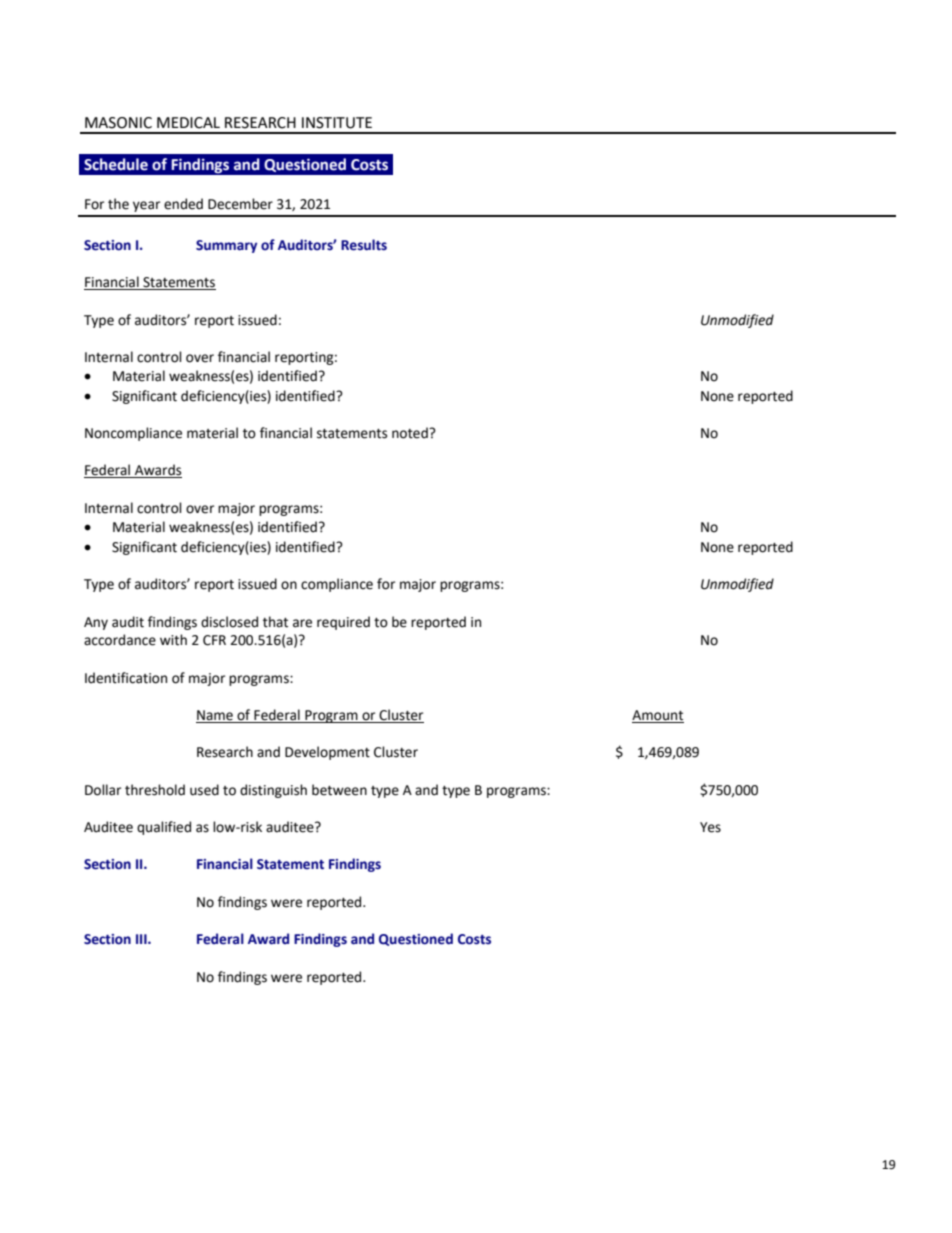 This screenshot has height=1233, width=952. I want to click on are, so click(302, 623).
